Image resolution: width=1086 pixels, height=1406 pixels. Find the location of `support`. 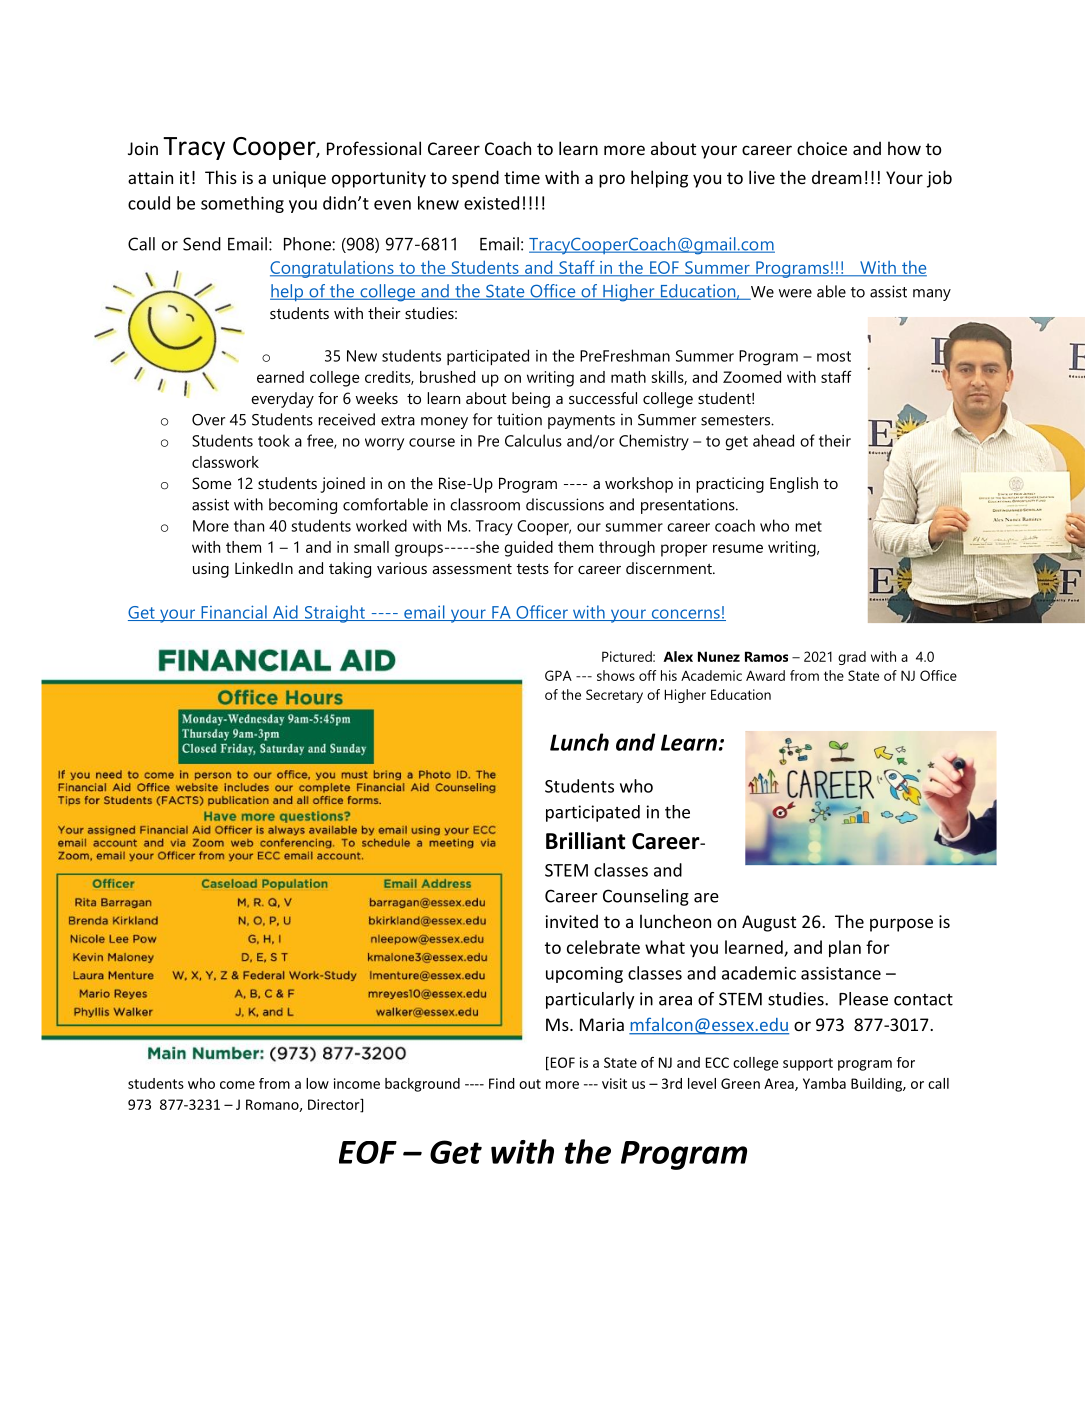

support is located at coordinates (808, 1064).
